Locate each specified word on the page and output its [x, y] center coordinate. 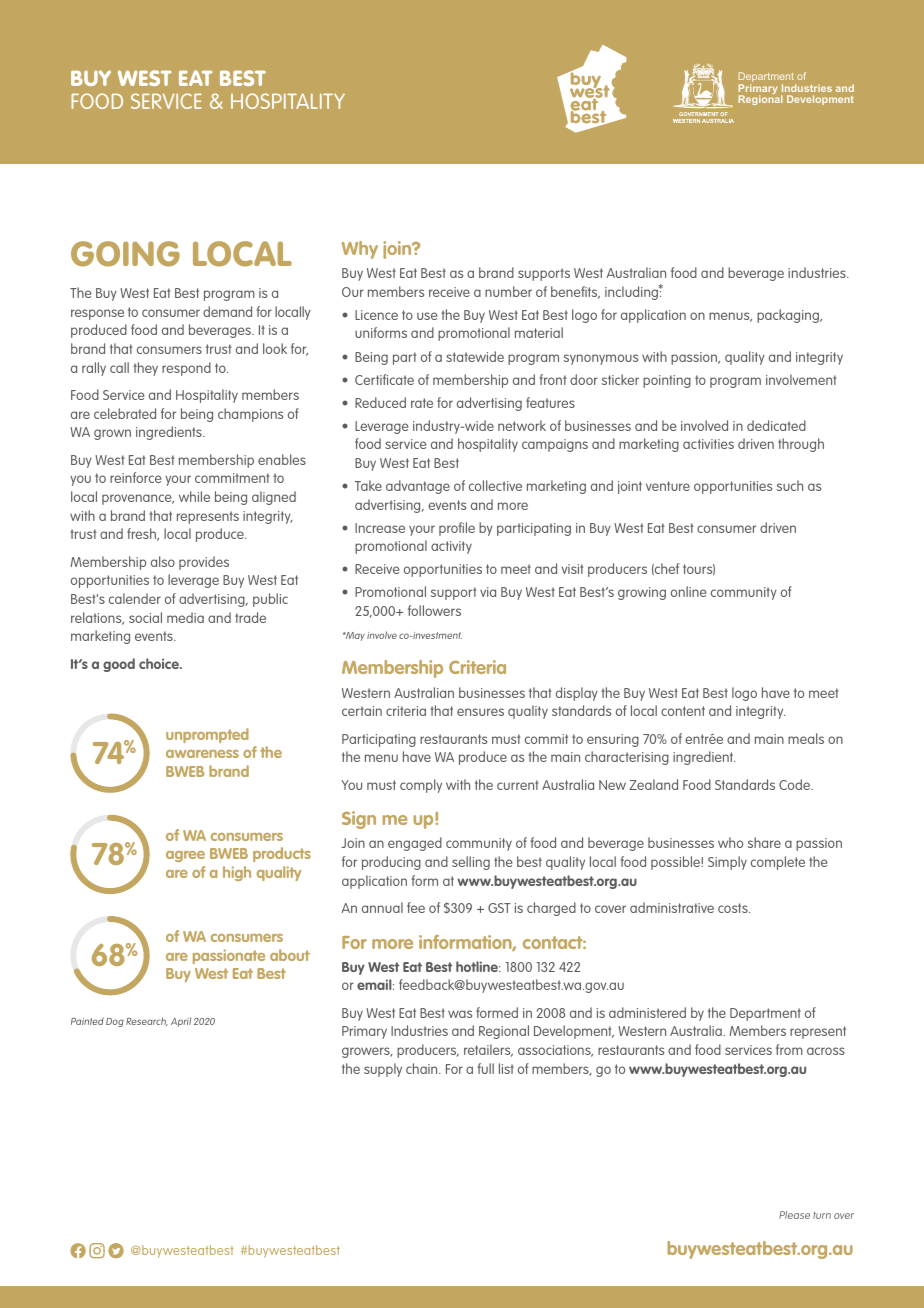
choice [160, 663]
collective [495, 485]
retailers [488, 1050]
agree [185, 856]
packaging [789, 316]
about [290, 955]
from [789, 1049]
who [730, 842]
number [508, 291]
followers [434, 610]
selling [471, 863]
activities [708, 444]
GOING [125, 254]
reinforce [136, 477]
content [683, 711]
